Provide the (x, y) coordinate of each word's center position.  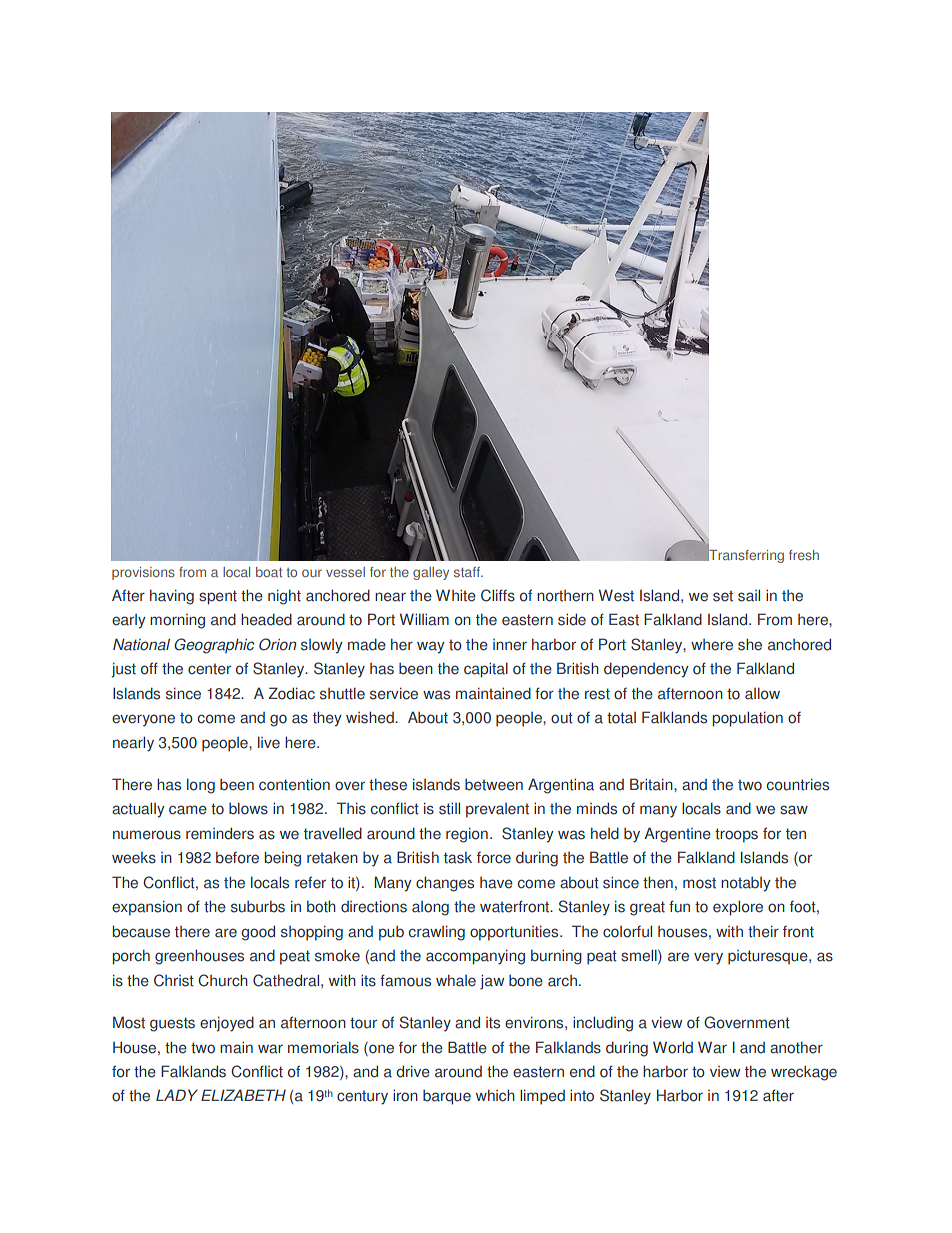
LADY (177, 1095)
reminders (220, 833)
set (723, 596)
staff (468, 572)
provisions (143, 573)
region (467, 835)
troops (736, 835)
